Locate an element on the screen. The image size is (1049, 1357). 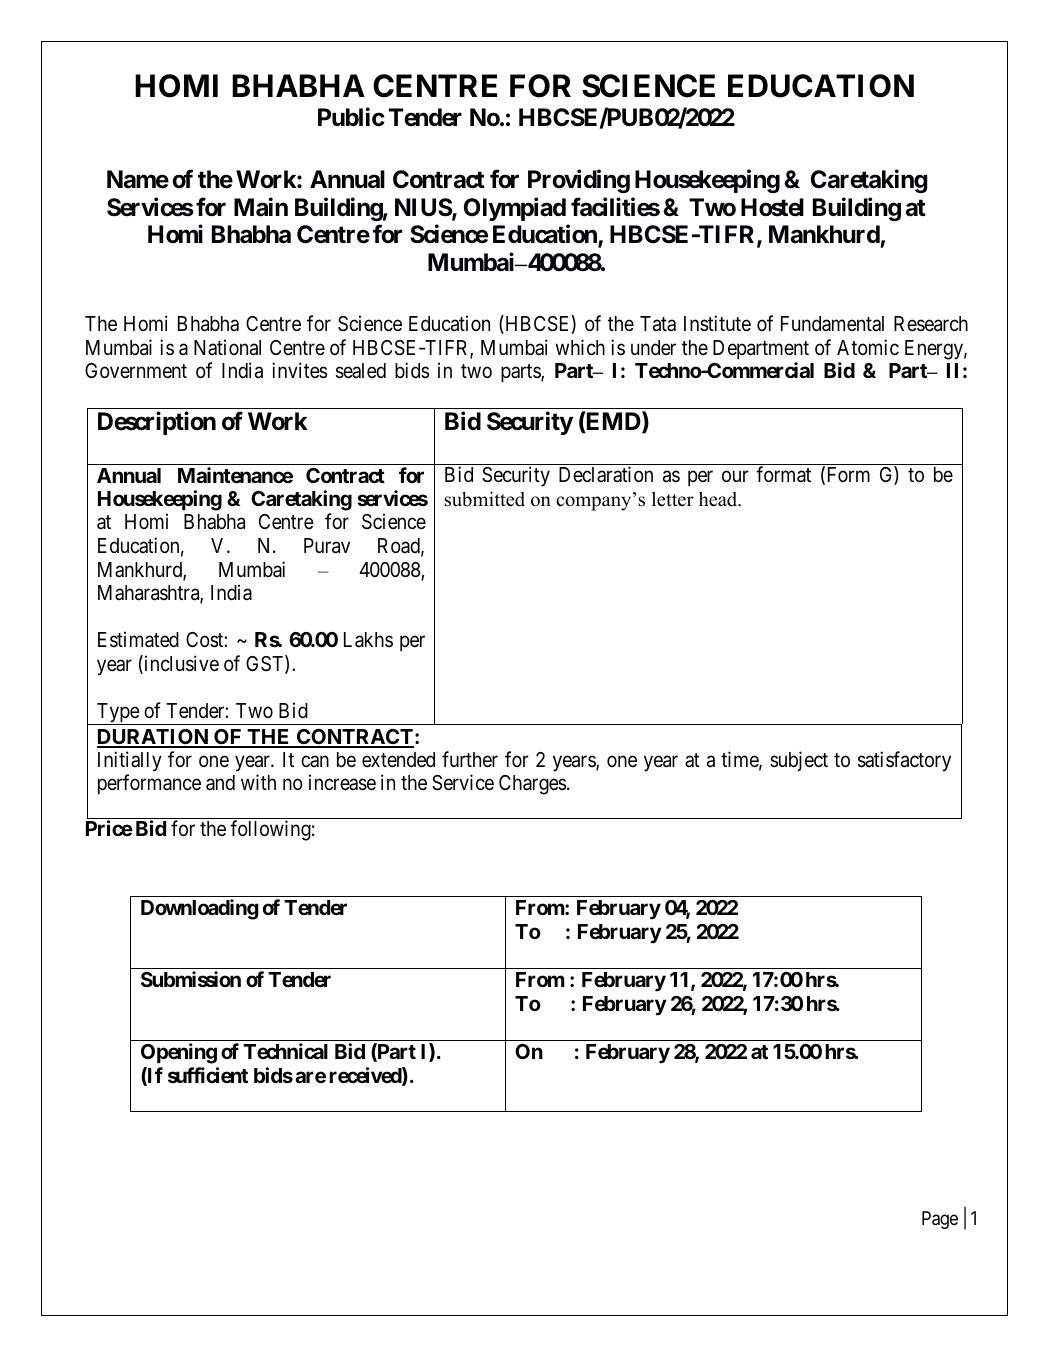
National is located at coordinates (227, 347).
